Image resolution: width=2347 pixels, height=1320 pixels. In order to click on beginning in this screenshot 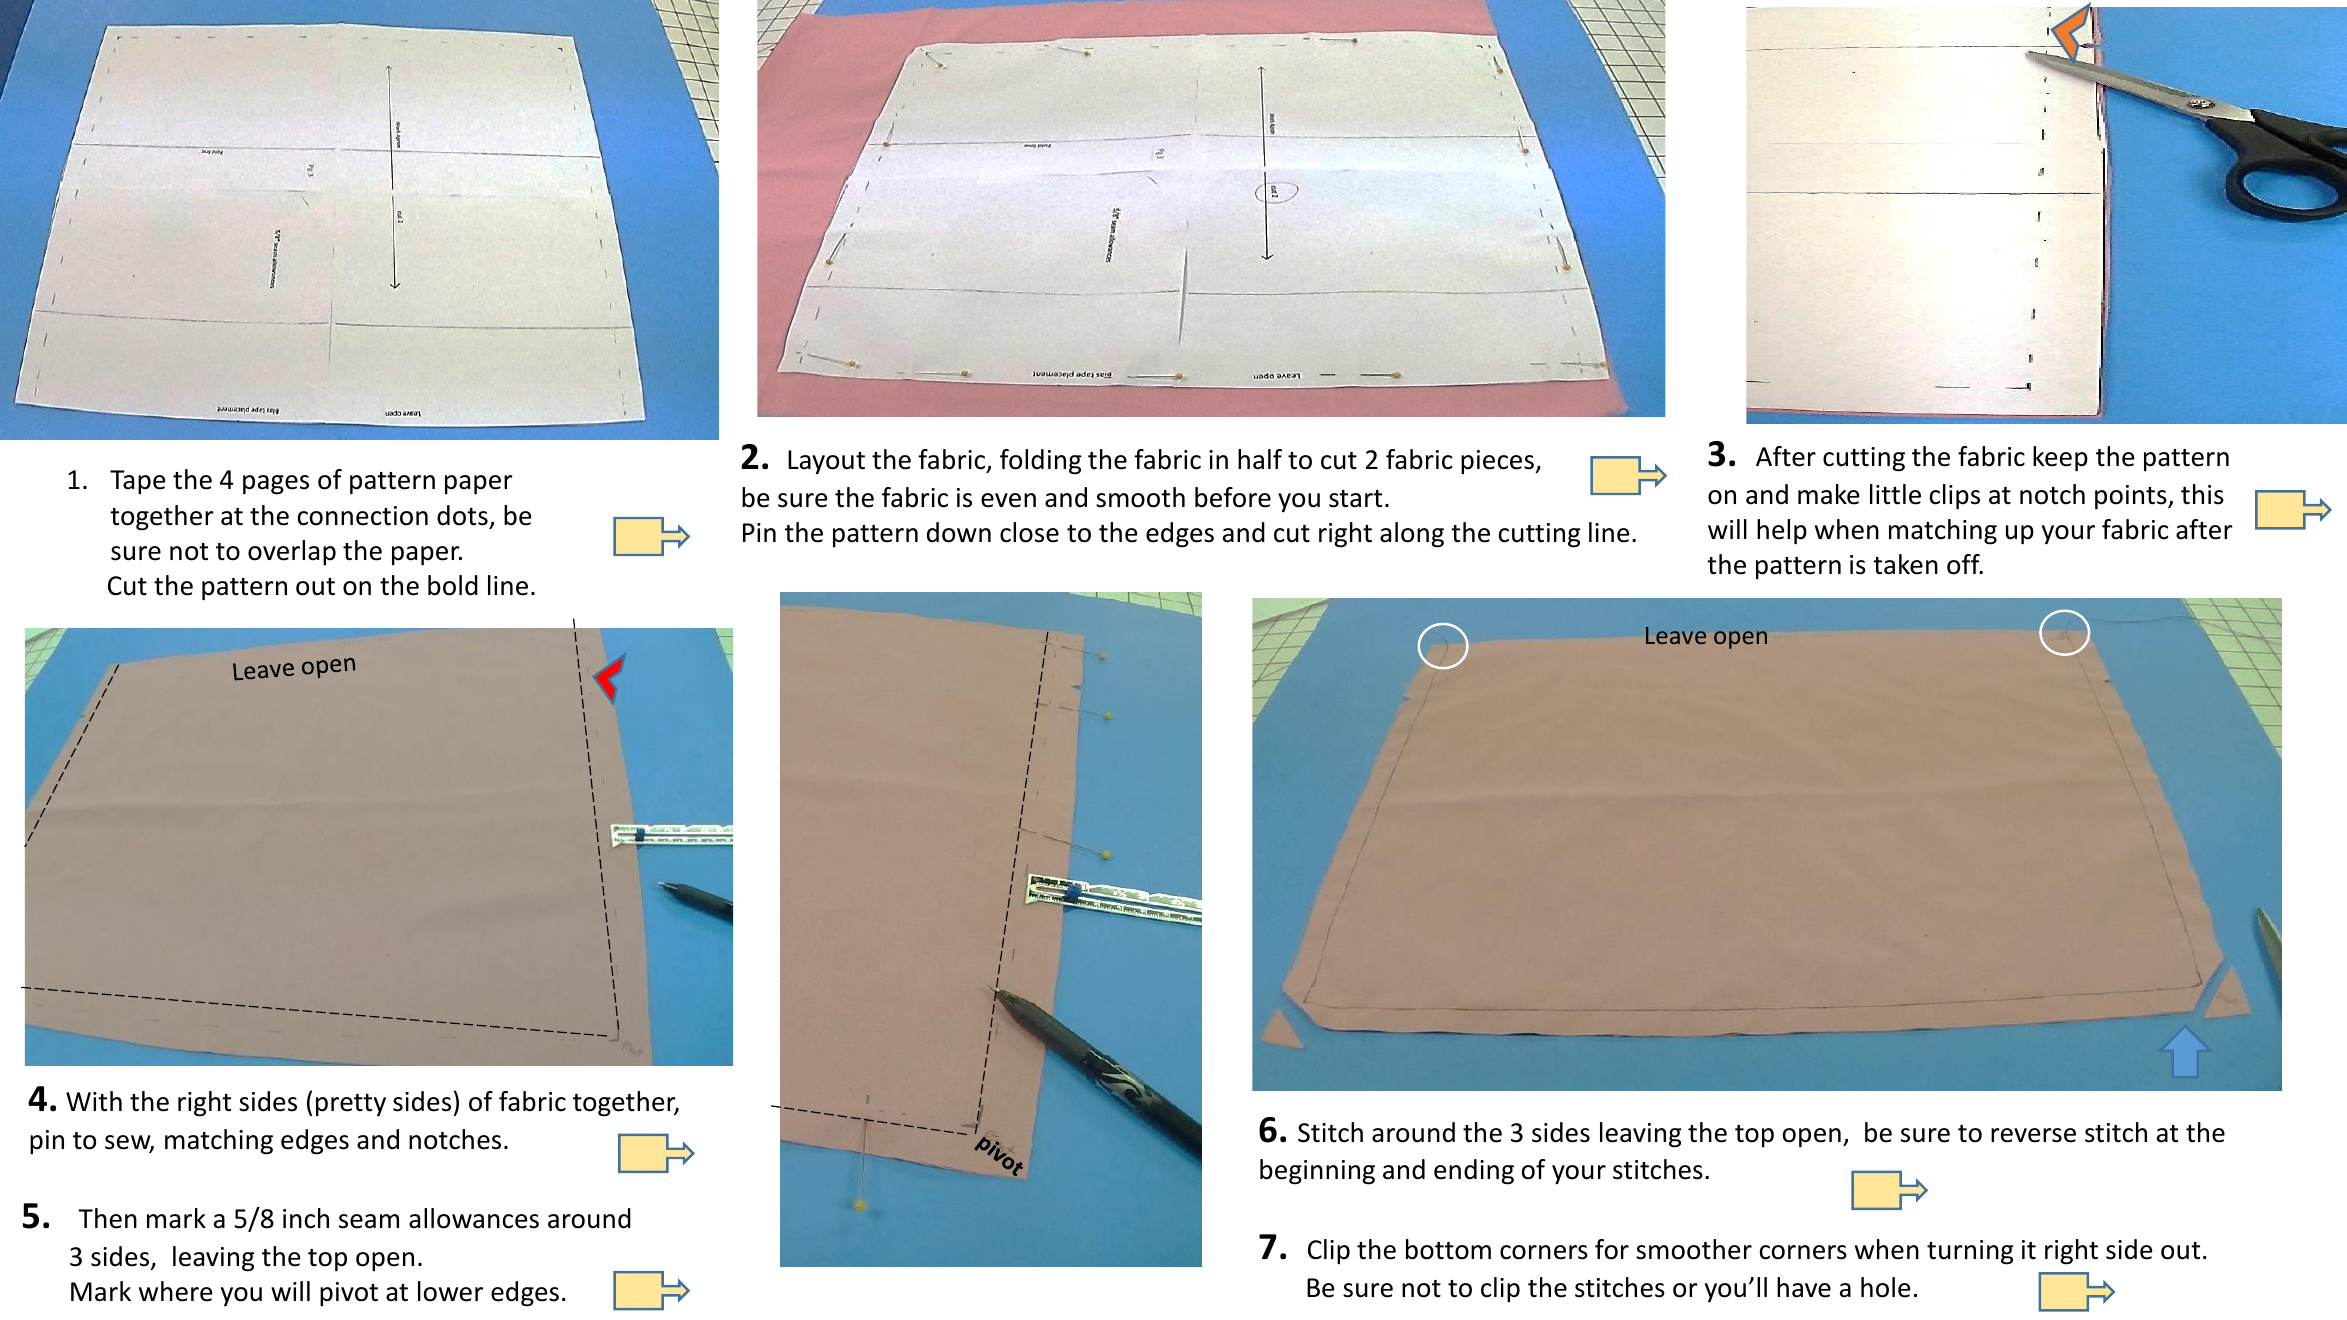, I will do `click(1317, 1172)`.
